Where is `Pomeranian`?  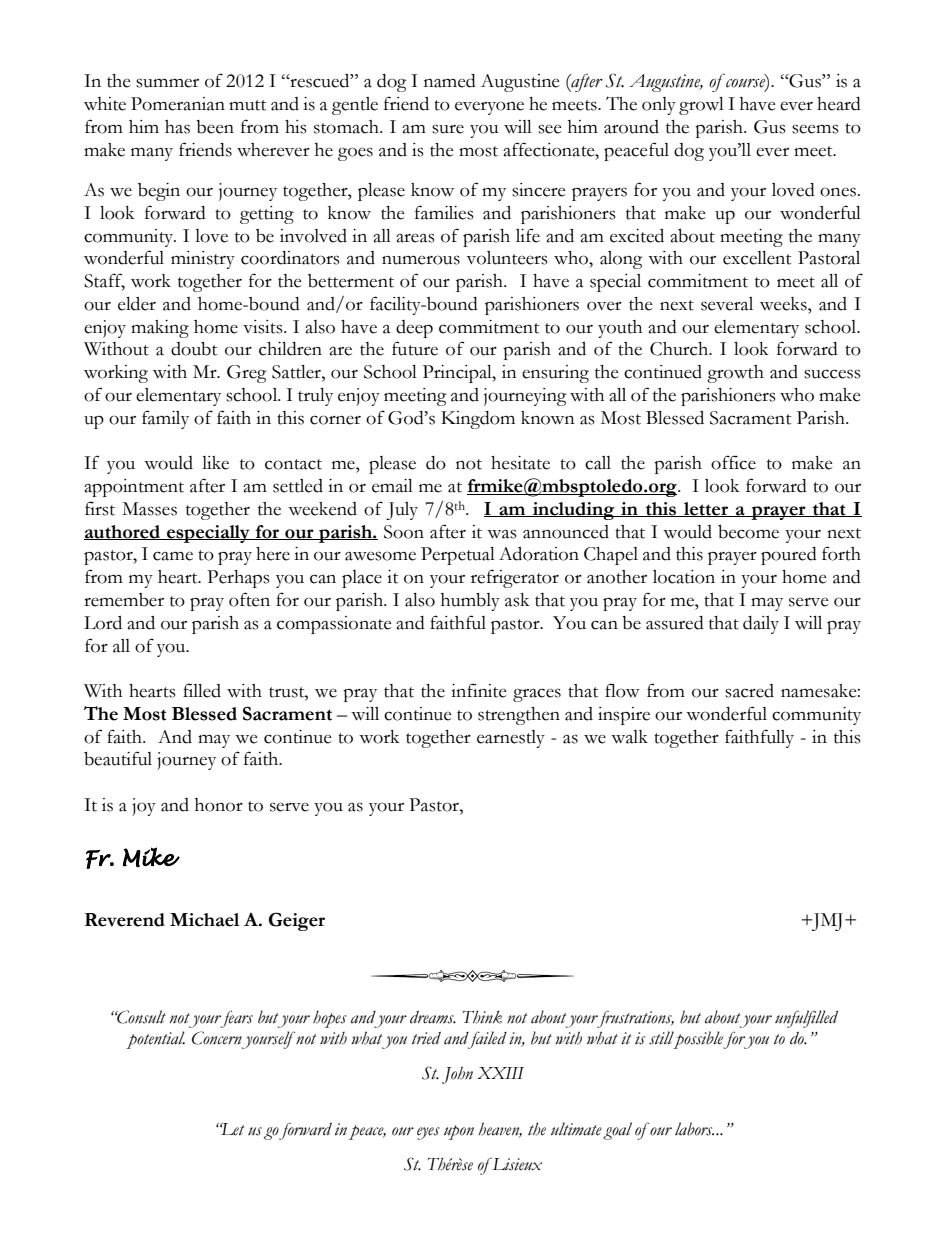
Pomeranian is located at coordinates (178, 104).
